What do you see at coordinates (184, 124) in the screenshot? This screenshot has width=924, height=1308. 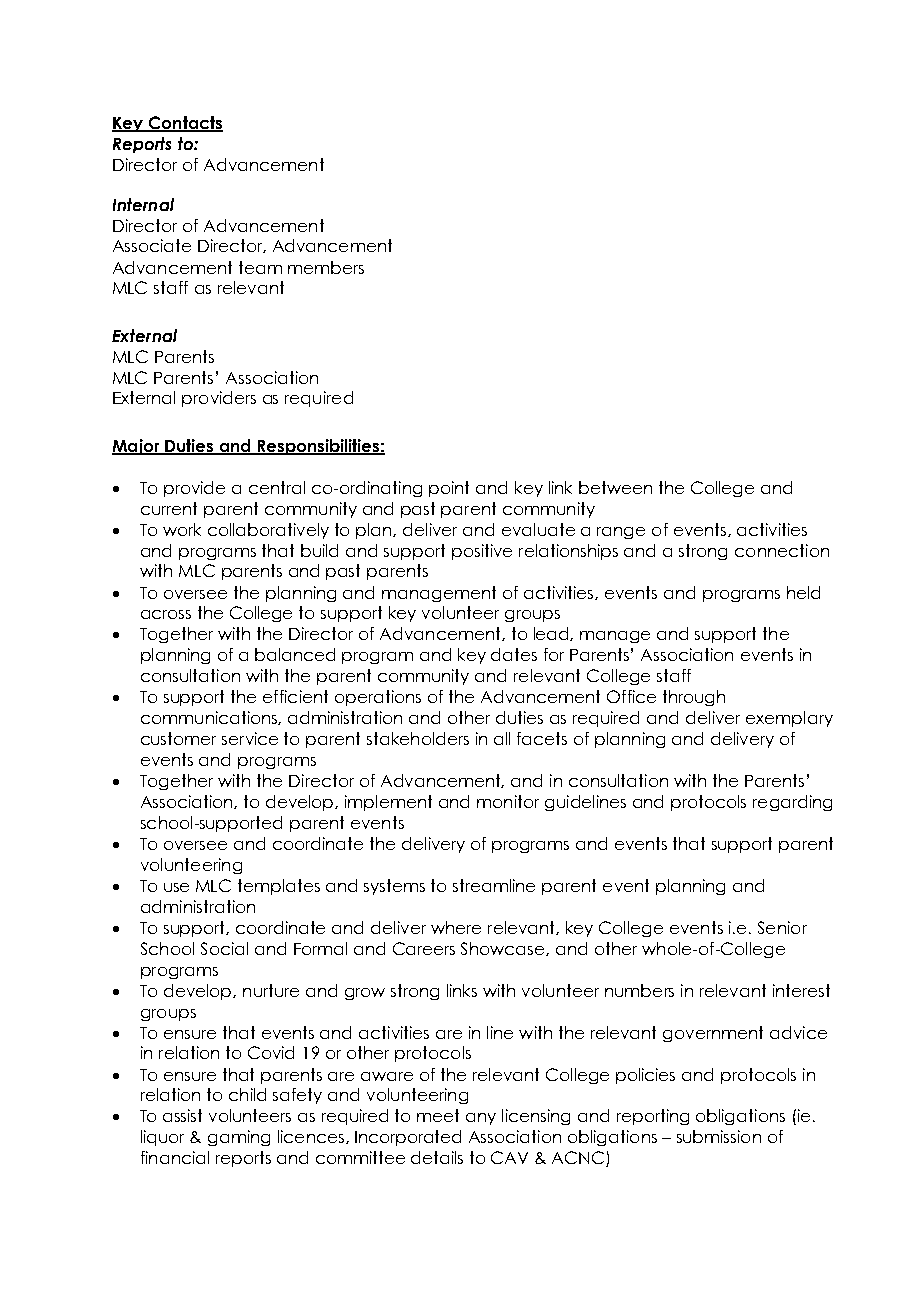 I see `Contacts` at bounding box center [184, 124].
